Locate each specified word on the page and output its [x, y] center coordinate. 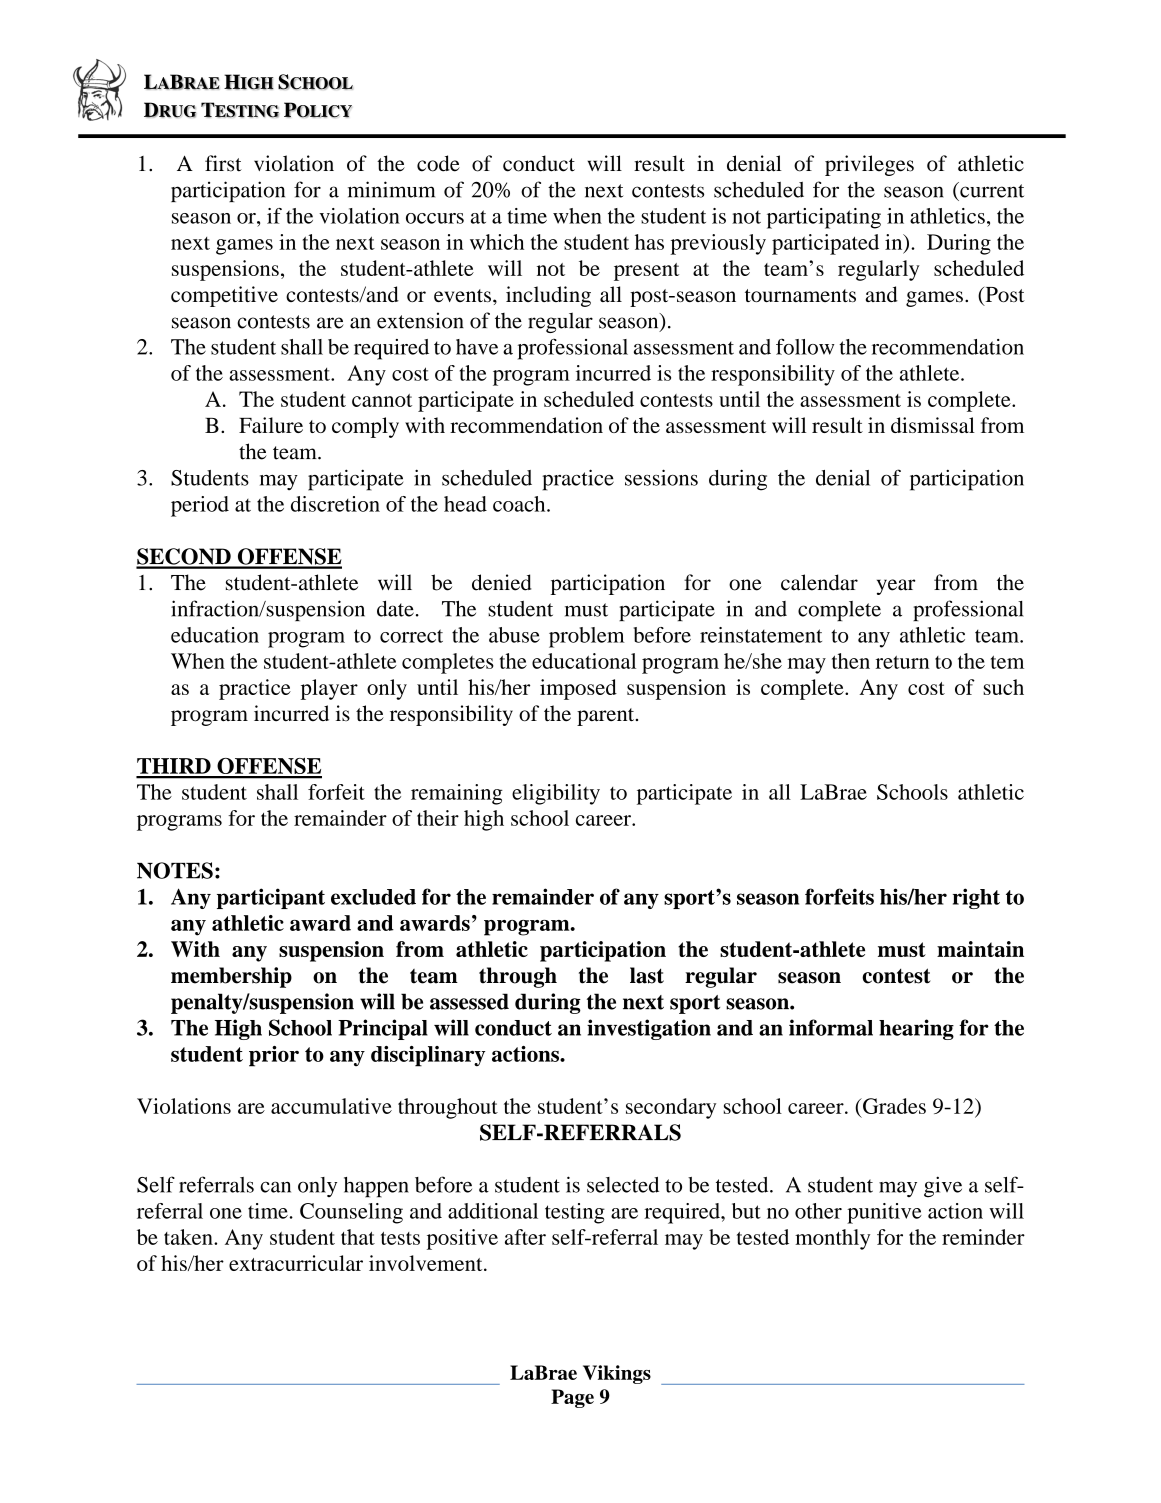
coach [520, 504]
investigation [649, 1029]
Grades [893, 1106]
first [223, 163]
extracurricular [296, 1263]
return [902, 662]
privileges [869, 165]
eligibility [556, 794]
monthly [832, 1239]
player [329, 689]
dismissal [933, 425]
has [649, 242]
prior [274, 1056]
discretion [335, 504]
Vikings [617, 1374]
